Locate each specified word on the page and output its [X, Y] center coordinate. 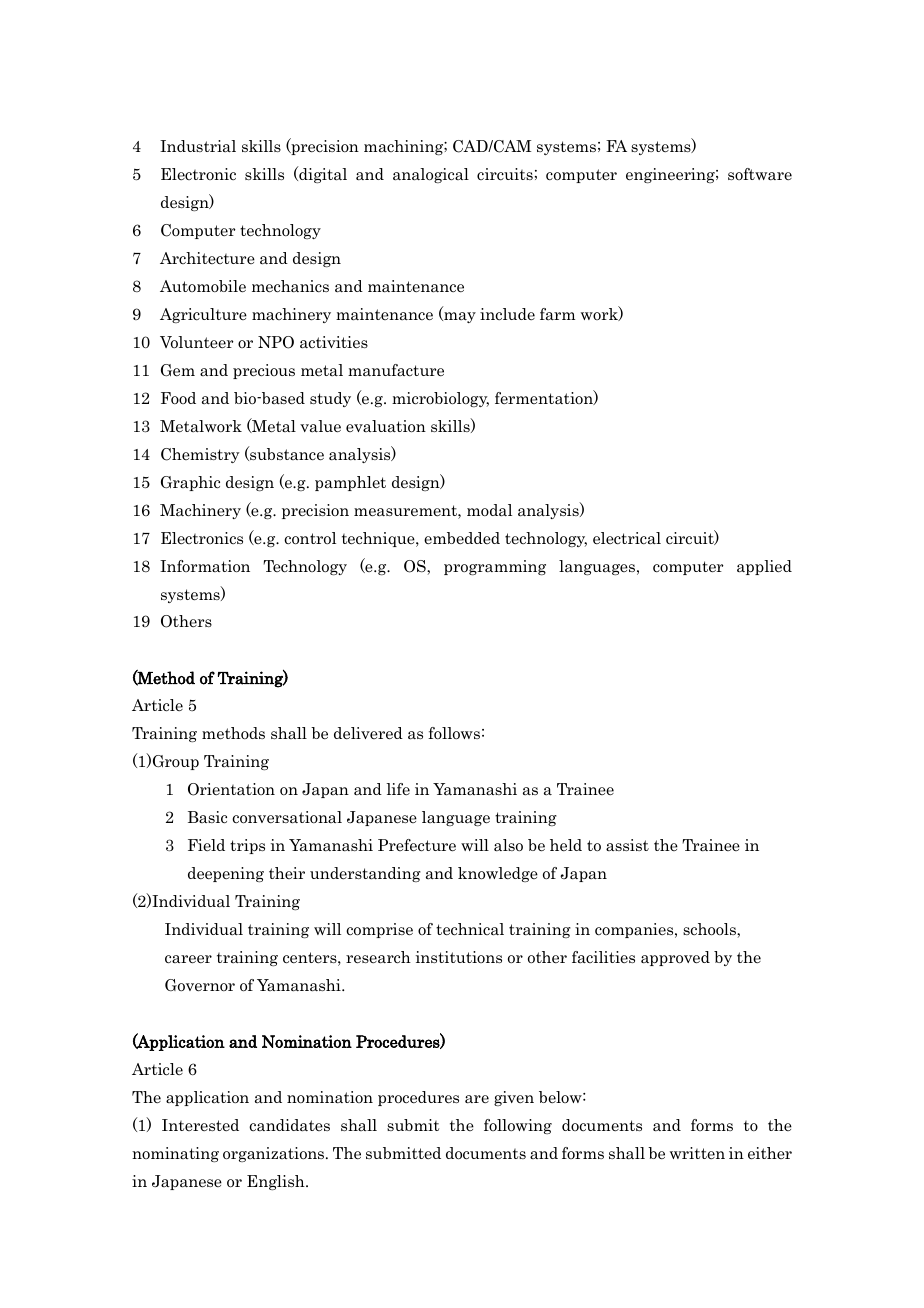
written [697, 1153]
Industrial [198, 146]
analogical [431, 175]
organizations [275, 1154]
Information [205, 566]
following [518, 1126]
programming [495, 567]
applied [764, 567]
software [760, 174]
